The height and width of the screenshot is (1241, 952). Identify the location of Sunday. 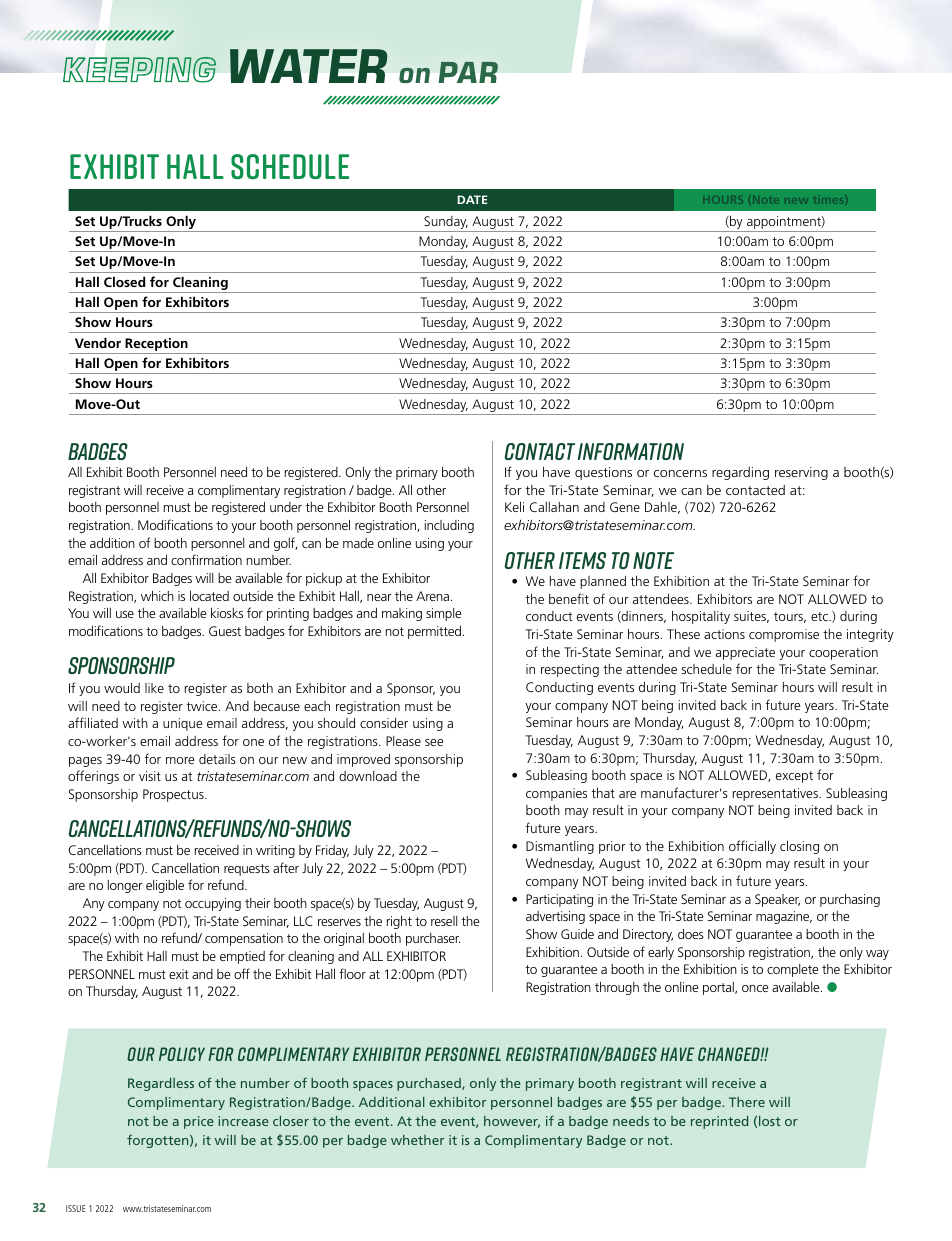
(445, 224).
